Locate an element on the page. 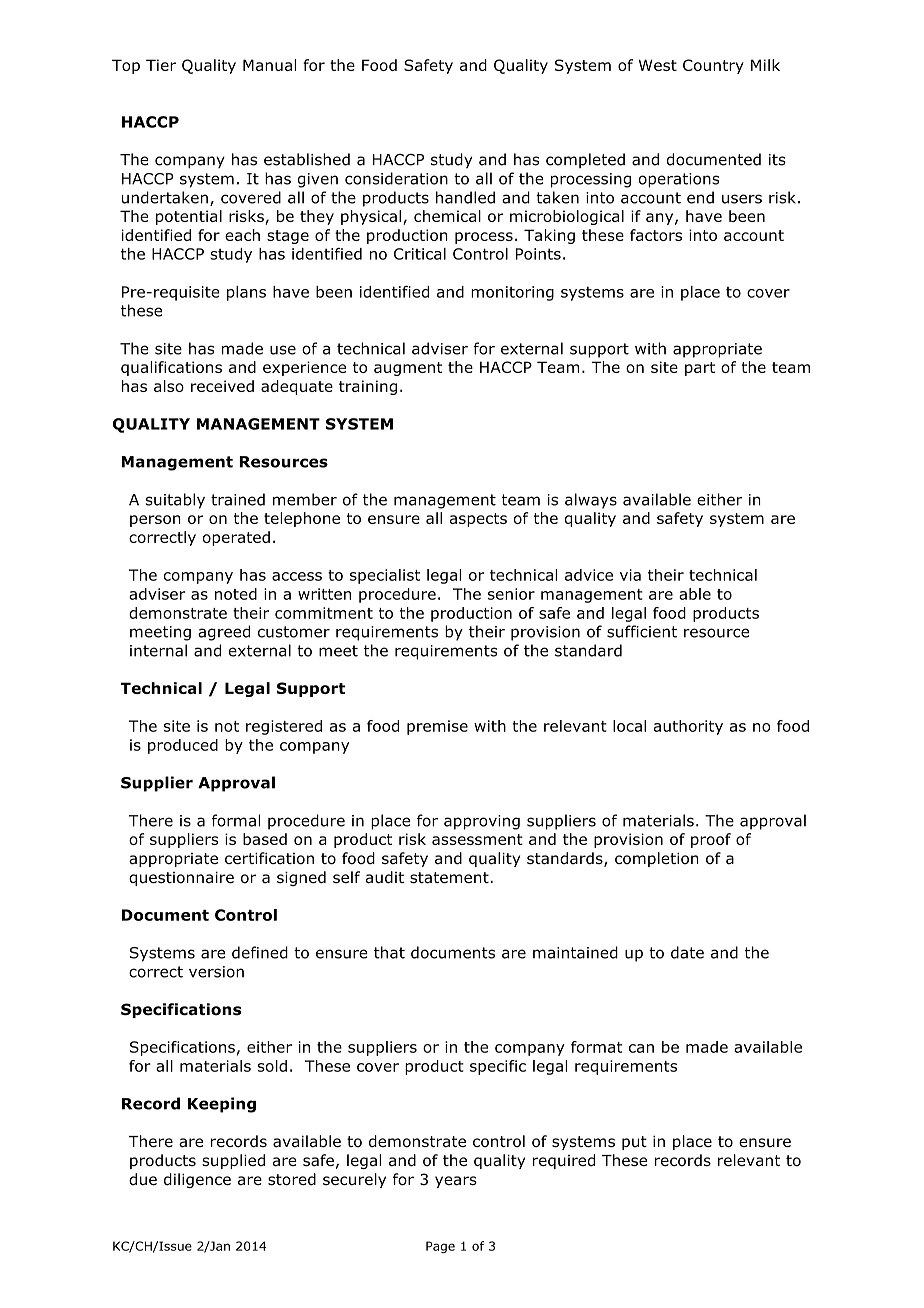 This page has width=924, height=1308. Country is located at coordinates (713, 66).
